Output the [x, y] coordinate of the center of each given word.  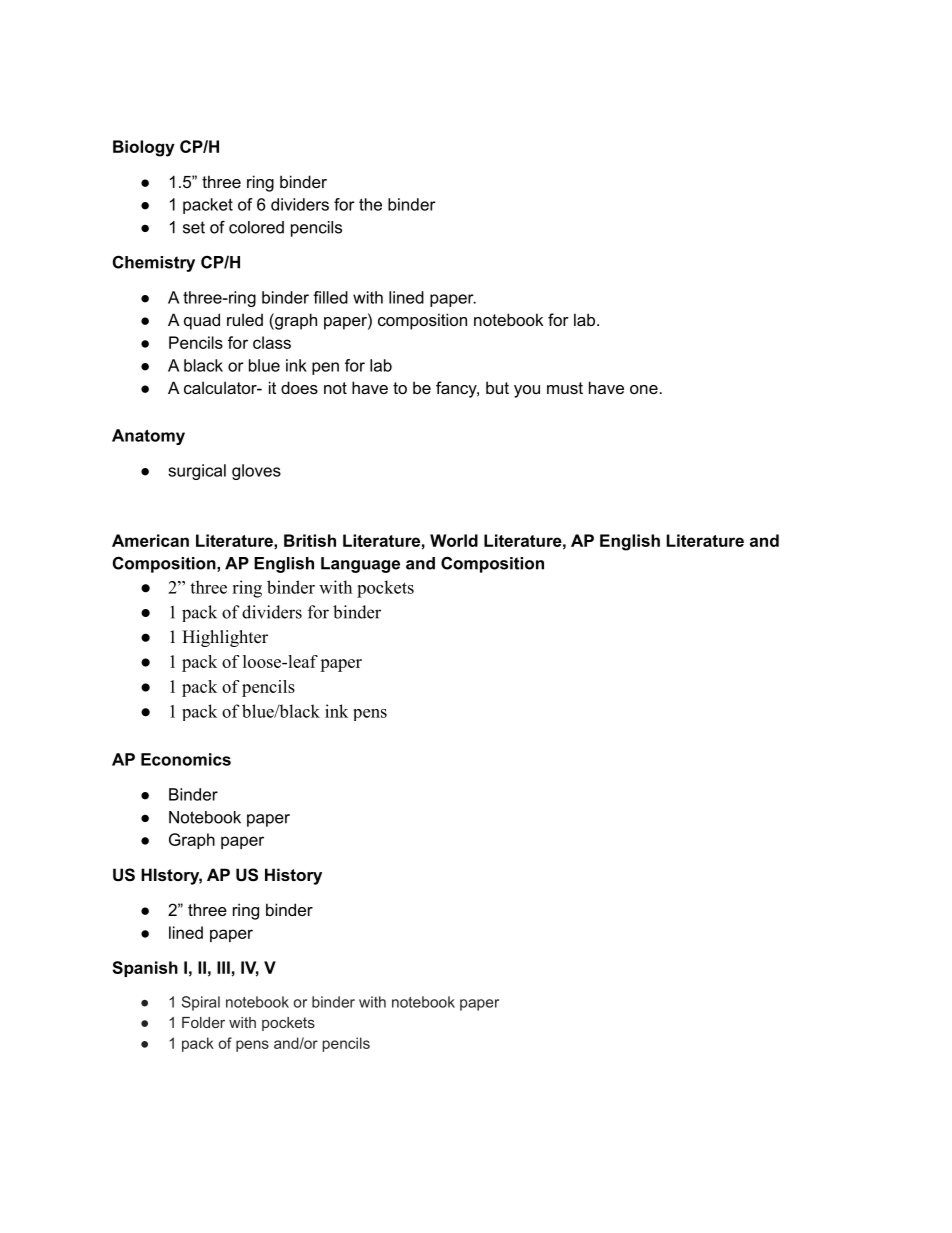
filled [330, 297]
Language [360, 565]
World [454, 540]
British [310, 540]
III [223, 967]
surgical [197, 472]
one [645, 389]
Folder [203, 1022]
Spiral [201, 1003]
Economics [186, 759]
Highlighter [225, 638]
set [194, 227]
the [370, 204]
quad [202, 321]
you [527, 391]
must [565, 388]
